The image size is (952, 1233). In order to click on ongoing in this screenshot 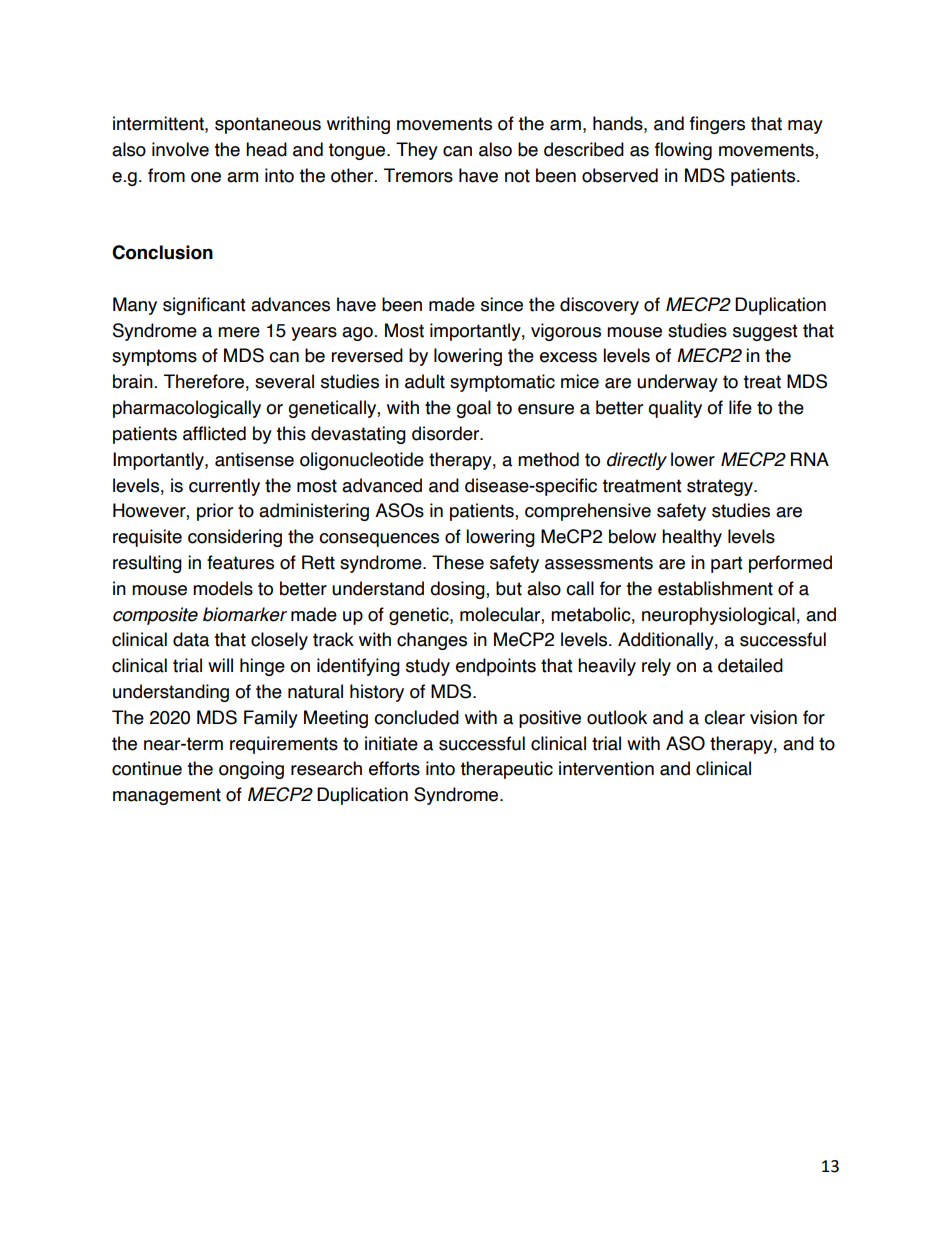, I will do `click(251, 770)`.
